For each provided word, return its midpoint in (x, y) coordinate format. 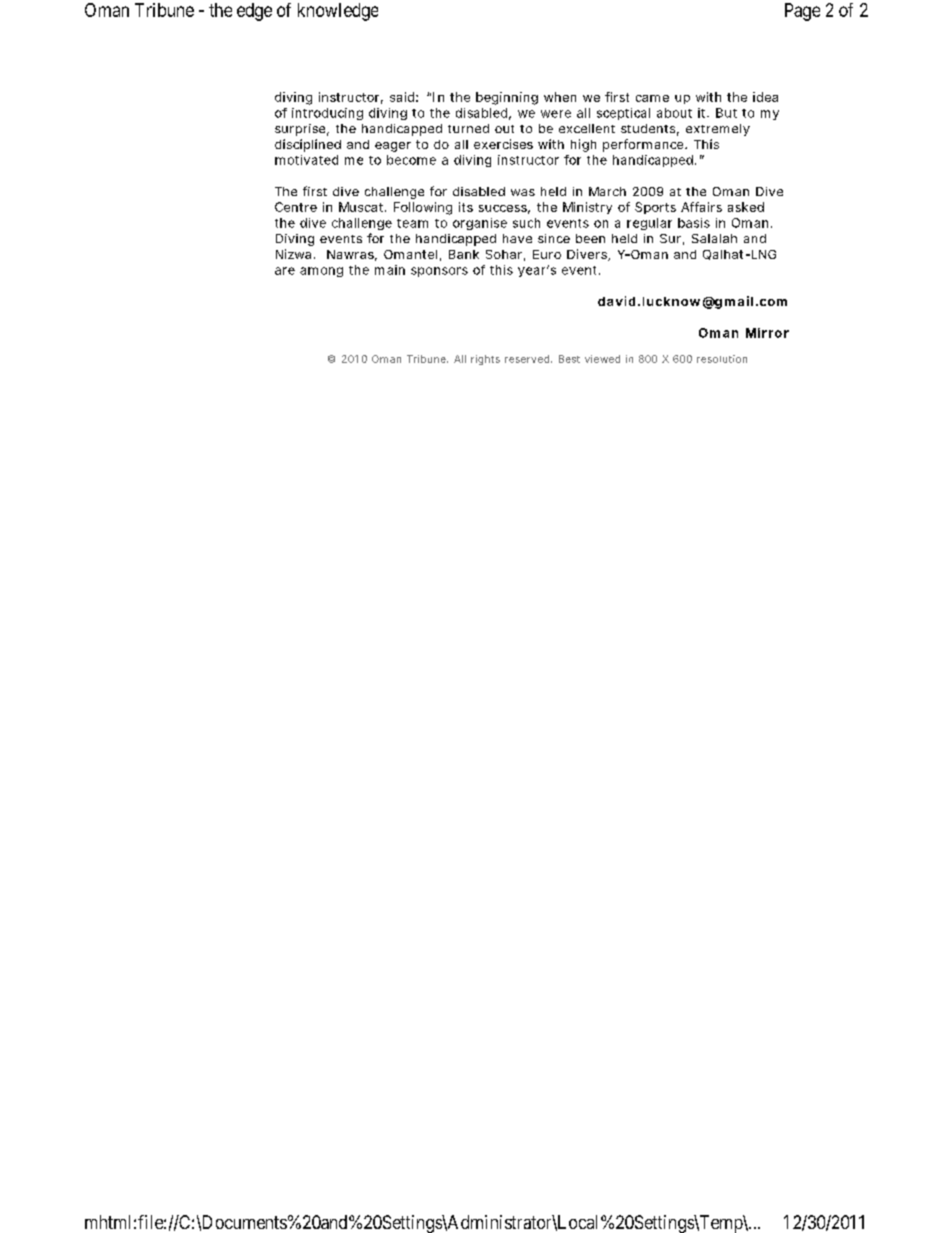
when (560, 97)
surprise (302, 130)
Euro (547, 254)
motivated (306, 160)
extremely (718, 130)
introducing (327, 114)
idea (765, 97)
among (321, 272)
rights (485, 360)
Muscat (362, 207)
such (526, 223)
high (583, 145)
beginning (507, 98)
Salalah (714, 238)
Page (802, 12)
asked (746, 207)
